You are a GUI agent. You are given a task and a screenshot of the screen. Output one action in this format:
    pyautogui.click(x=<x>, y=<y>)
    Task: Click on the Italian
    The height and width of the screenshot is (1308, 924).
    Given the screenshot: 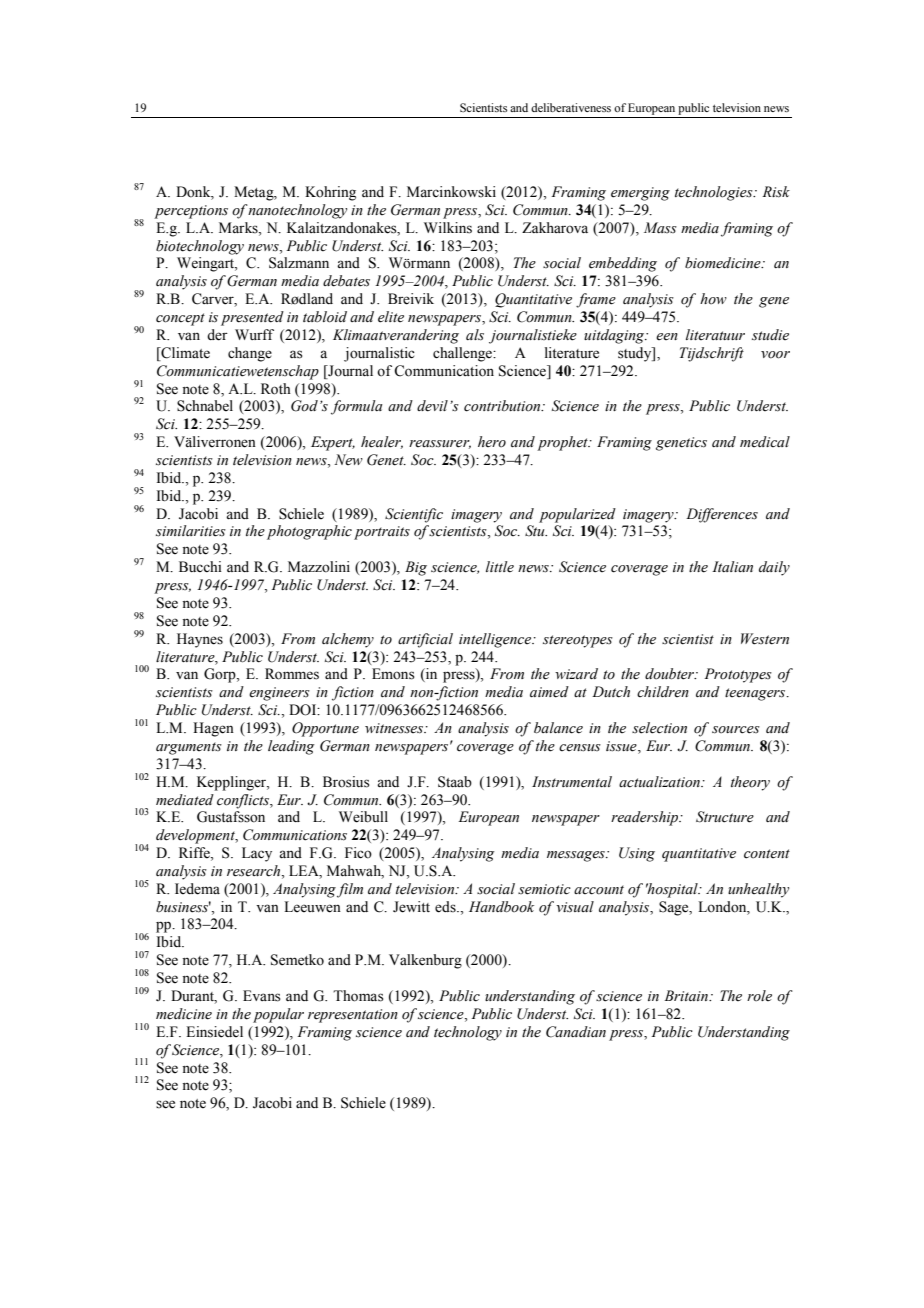 What is the action you would take?
    pyautogui.click(x=732, y=566)
